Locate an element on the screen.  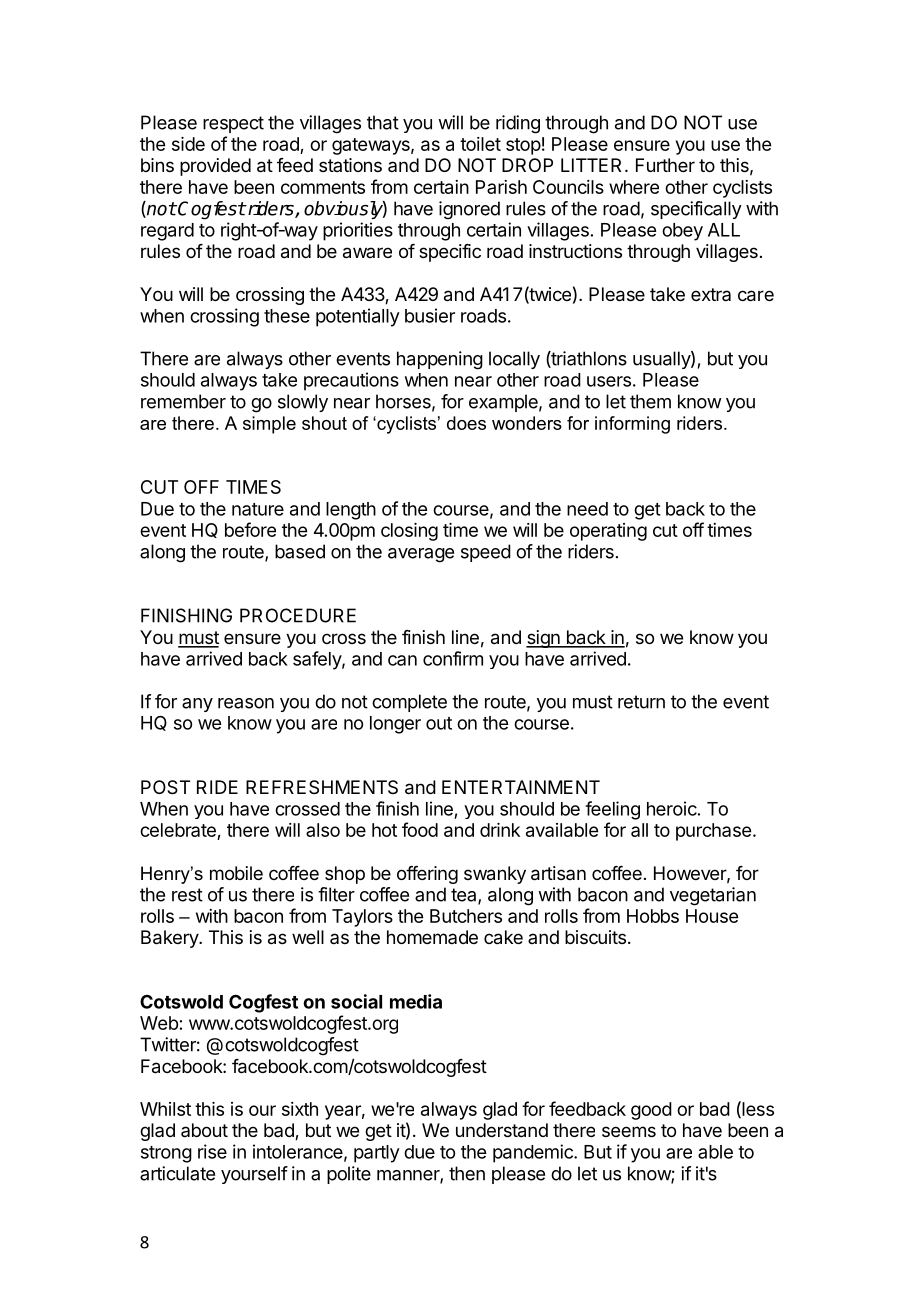
does is located at coordinates (466, 423).
